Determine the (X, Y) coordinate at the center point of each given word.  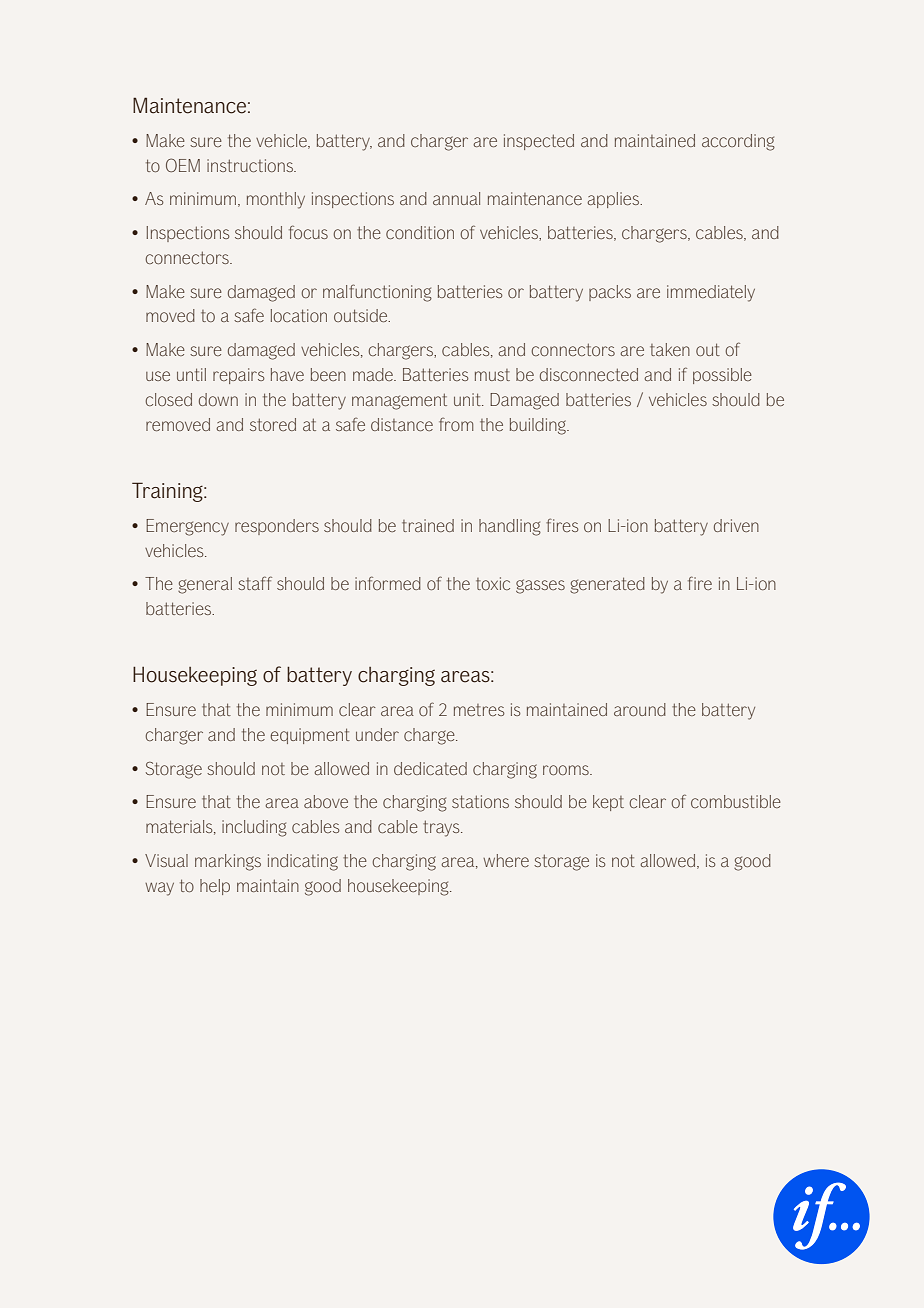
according (738, 142)
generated (607, 585)
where (506, 860)
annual (456, 198)
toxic (493, 583)
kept (608, 803)
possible (722, 376)
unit (468, 399)
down (218, 399)
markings (228, 862)
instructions (251, 165)
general (205, 585)
